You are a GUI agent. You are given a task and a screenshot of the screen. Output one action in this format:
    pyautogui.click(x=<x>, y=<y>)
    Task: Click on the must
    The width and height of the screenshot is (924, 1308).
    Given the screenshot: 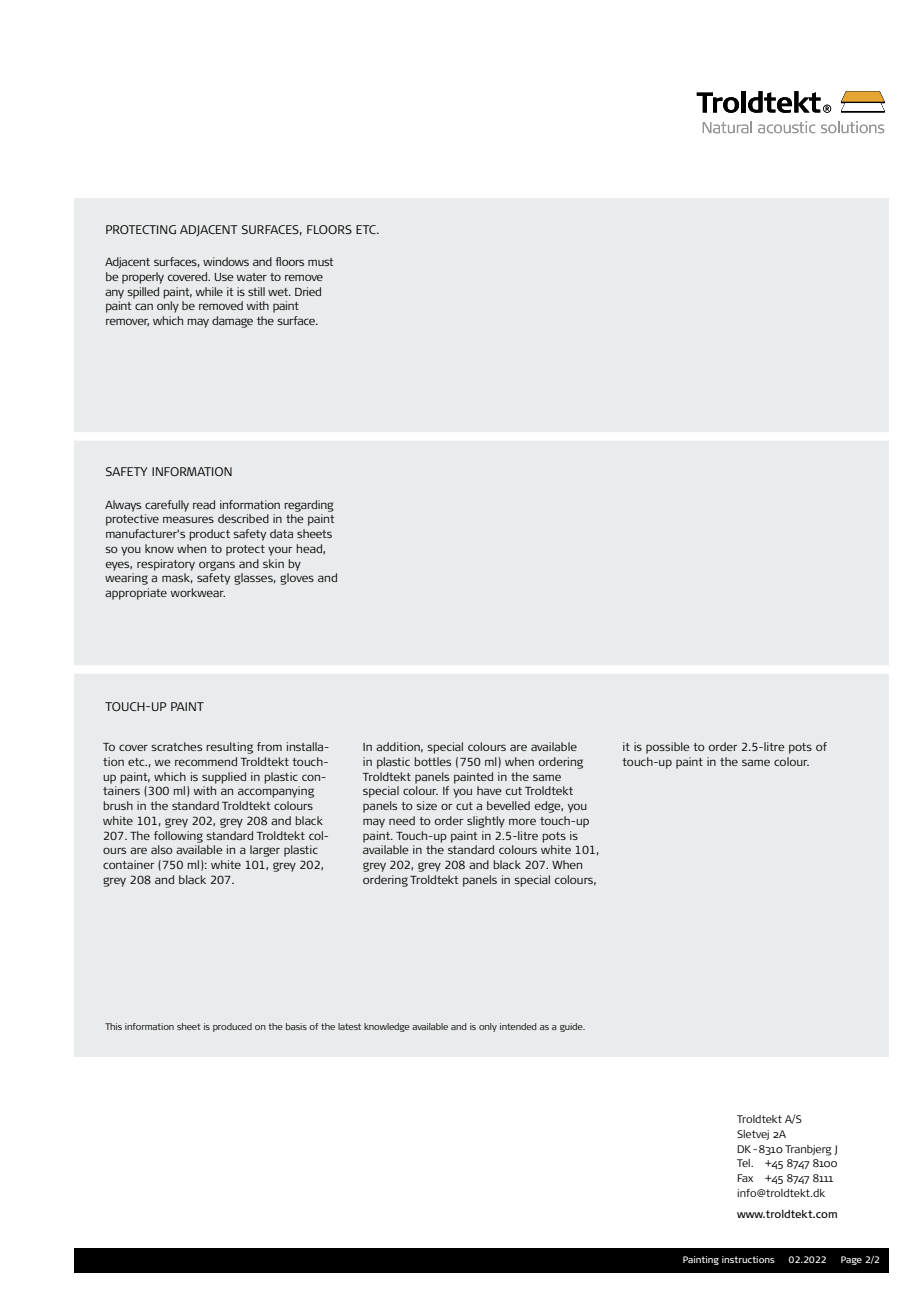 What is the action you would take?
    pyautogui.click(x=320, y=262)
